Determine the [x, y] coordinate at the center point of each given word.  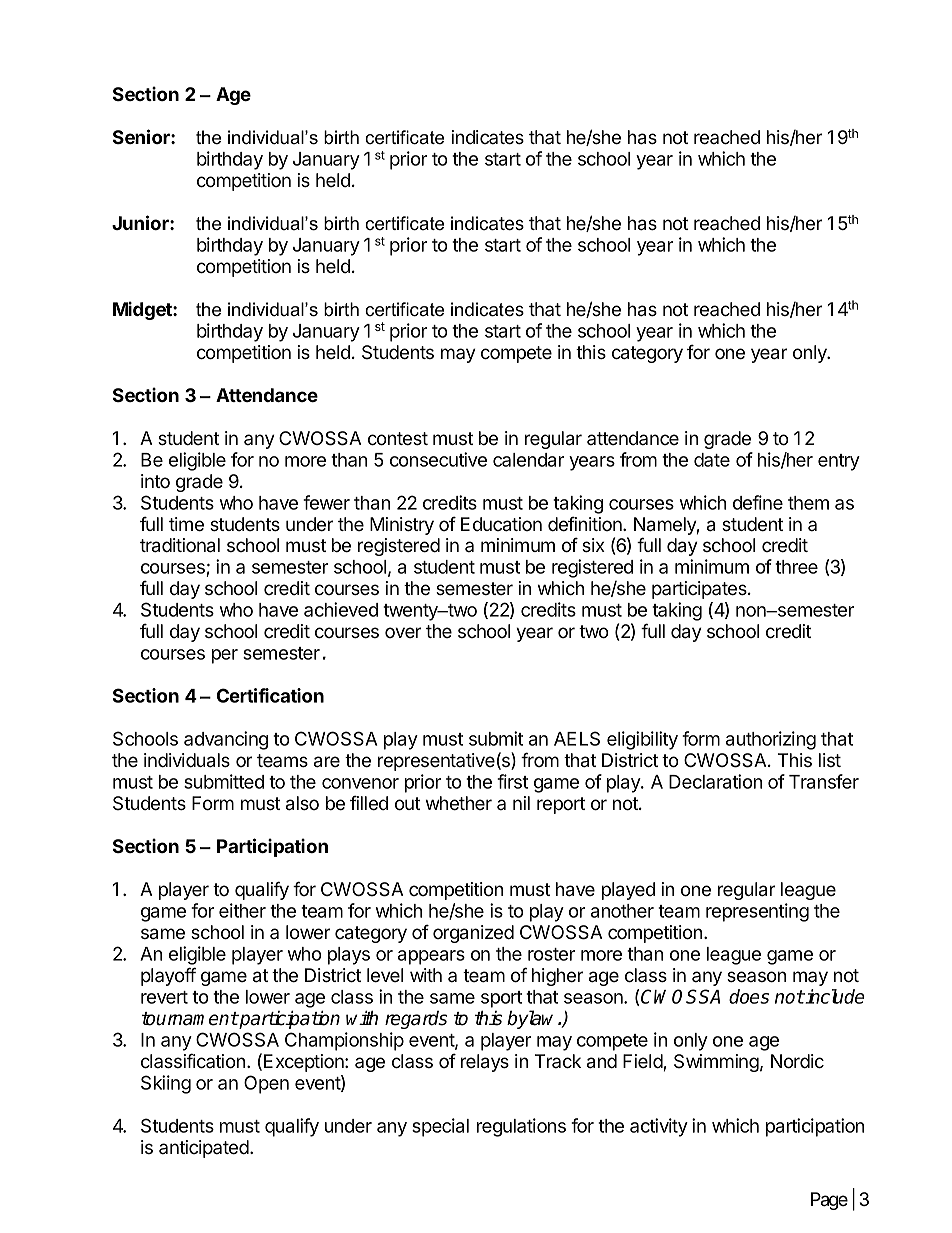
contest [398, 439]
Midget [143, 310]
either [242, 910]
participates [700, 590]
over [403, 632]
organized [473, 934]
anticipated [205, 1149]
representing [757, 912]
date [712, 460]
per [225, 656]
